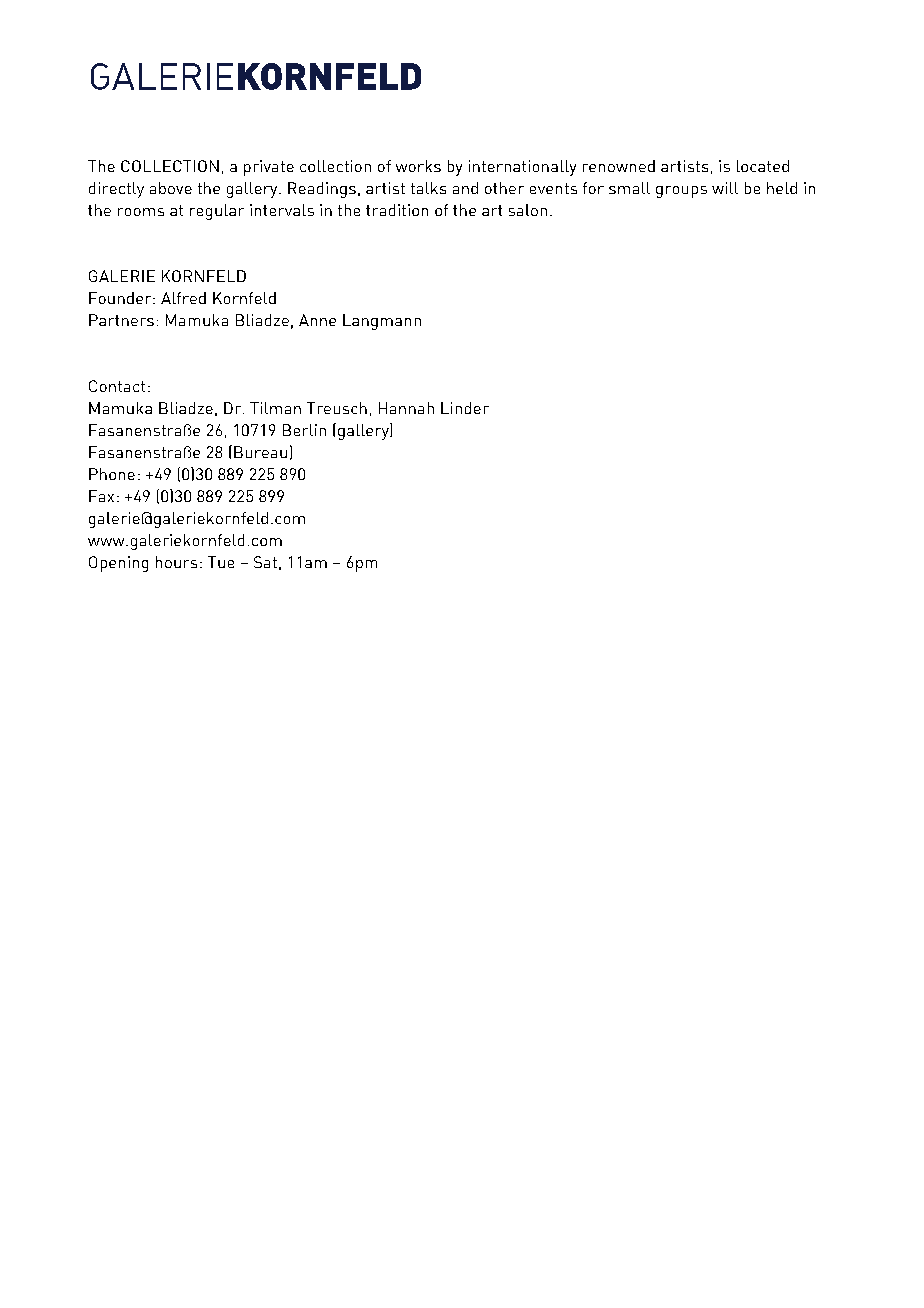  What do you see at coordinates (304, 430) in the document?
I see `Berlin` at bounding box center [304, 430].
